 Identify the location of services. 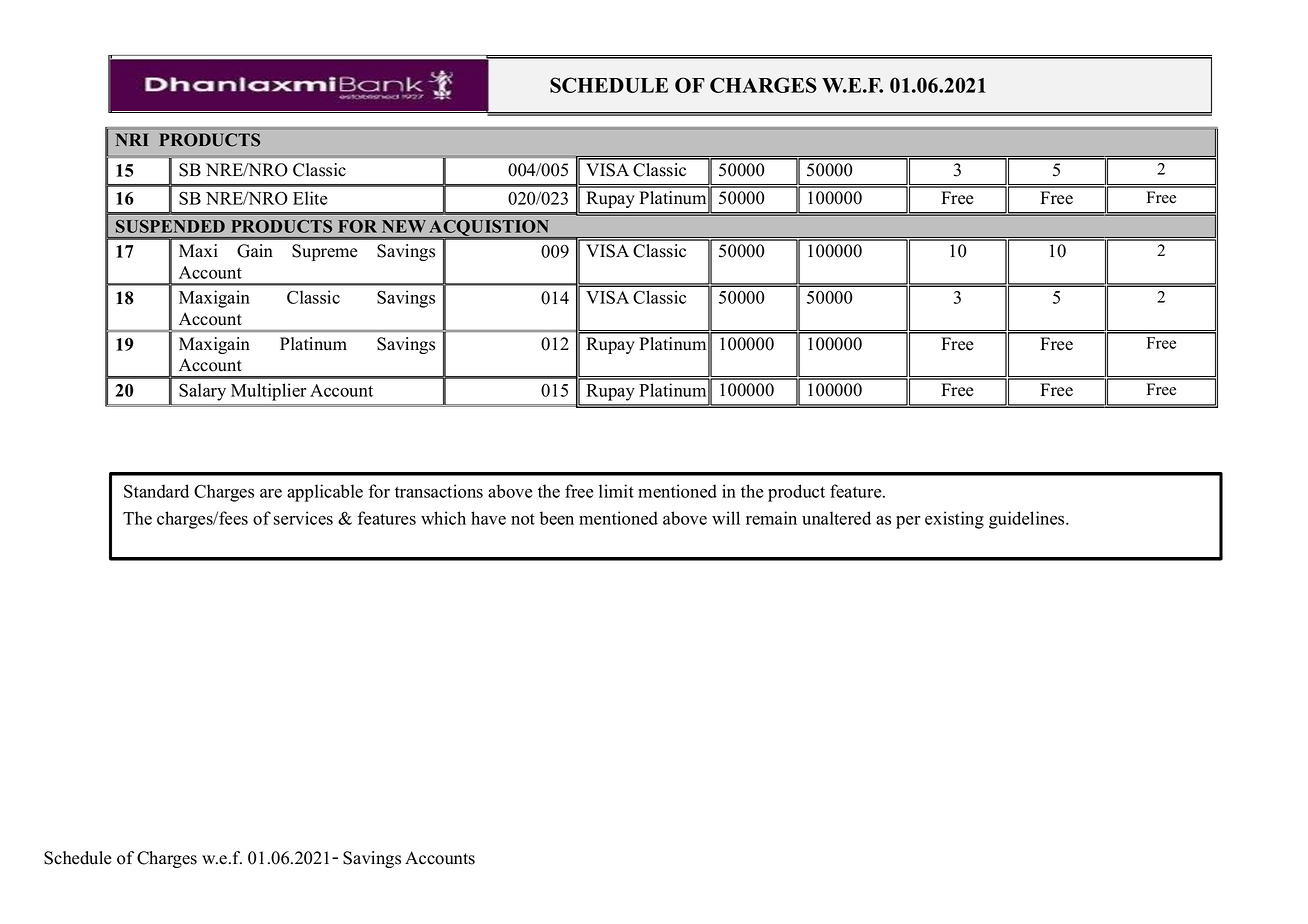
(303, 518).
